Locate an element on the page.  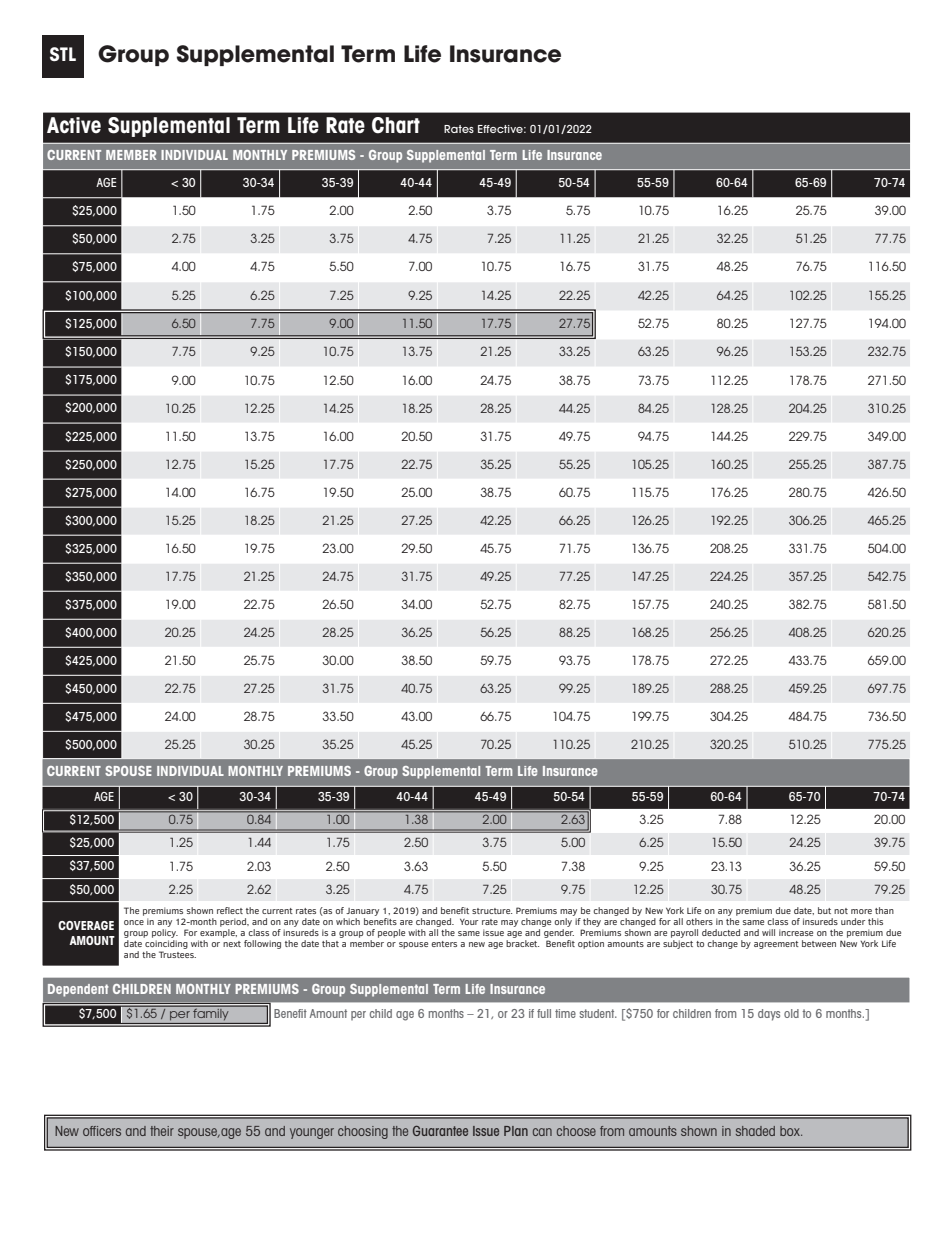
reflect is located at coordinates (230, 910).
